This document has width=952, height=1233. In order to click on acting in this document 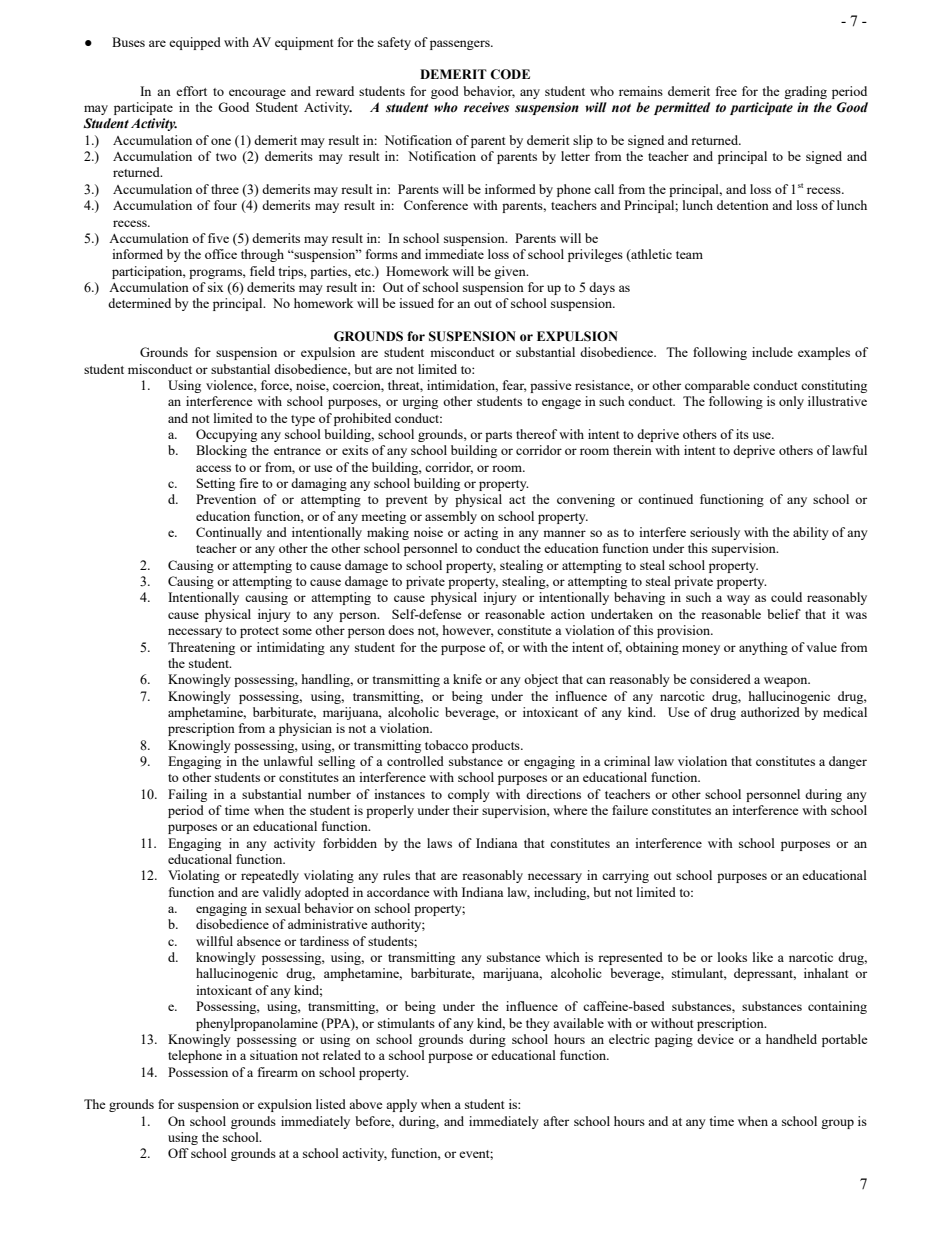, I will do `click(481, 533)`.
